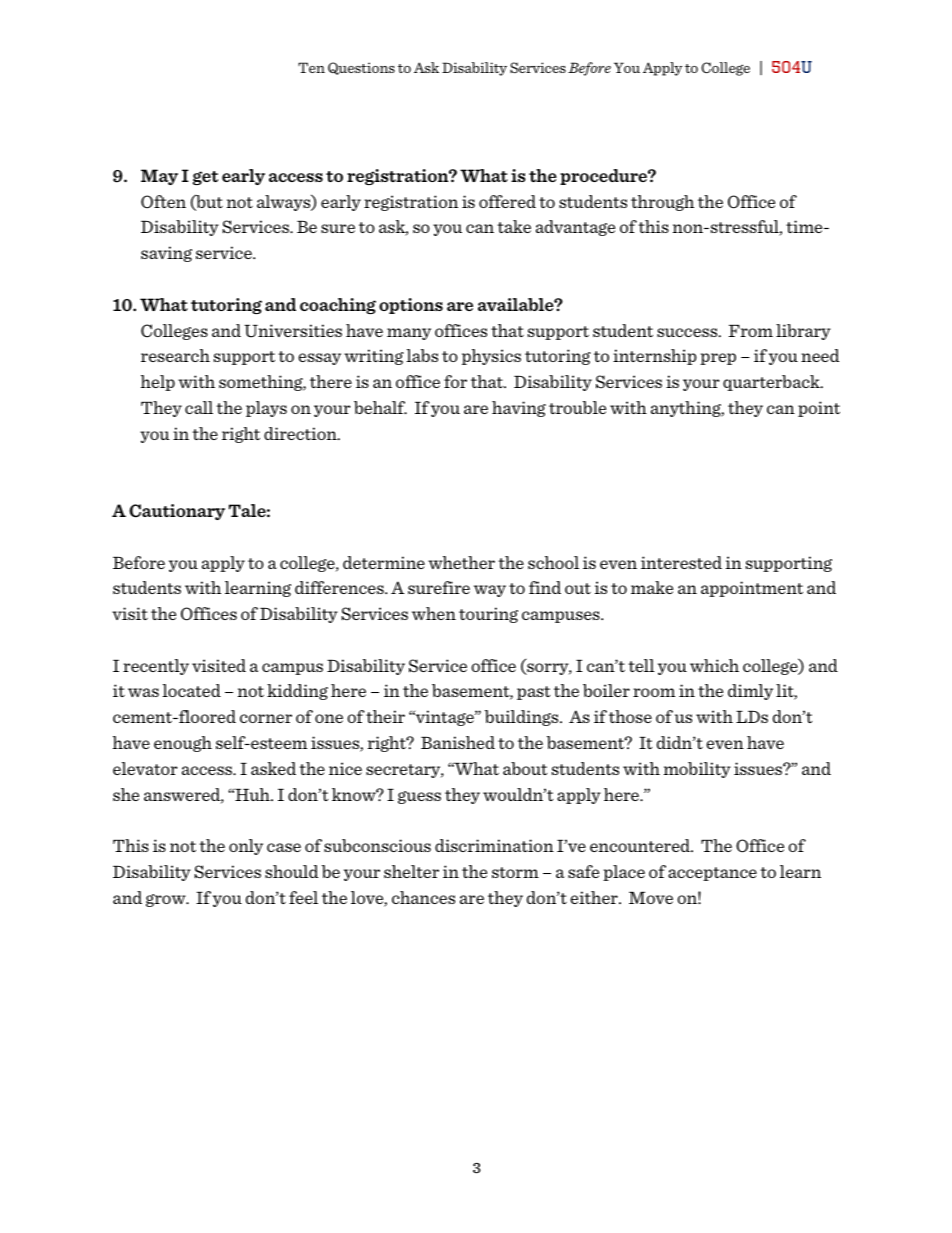  I want to click on research, so click(175, 355).
